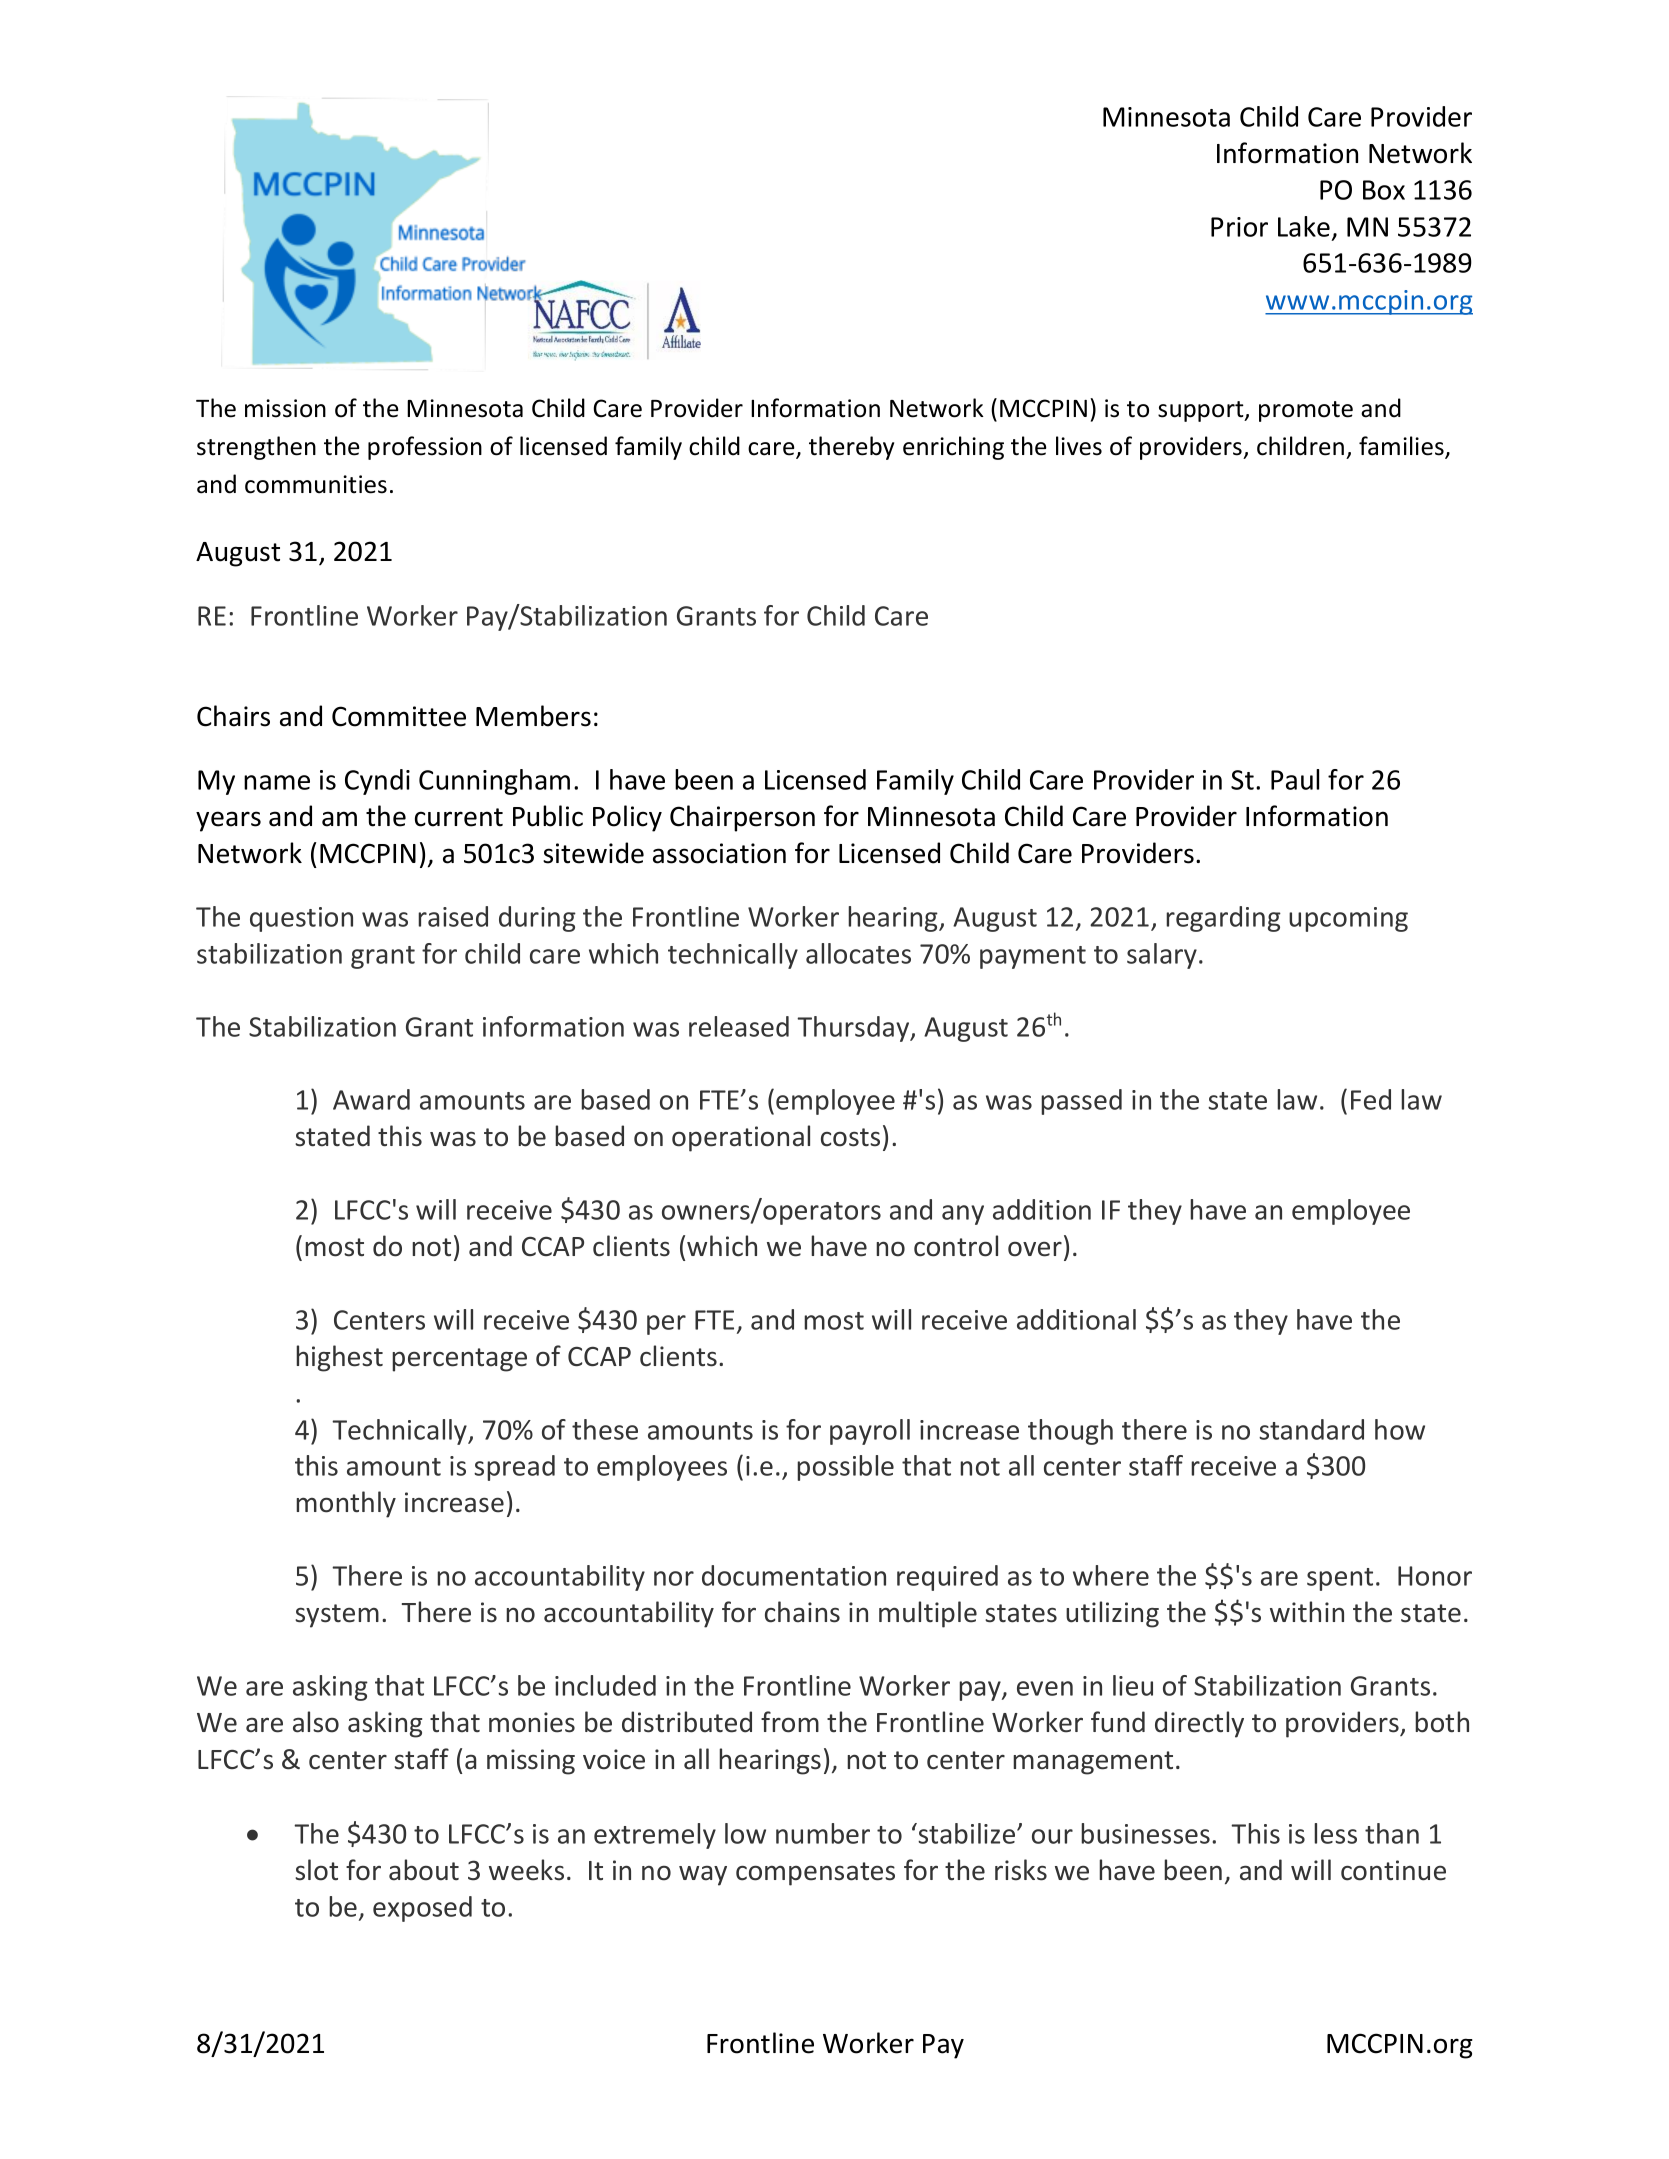 Image resolution: width=1669 pixels, height=2159 pixels. I want to click on Fed, so click(1371, 1099).
